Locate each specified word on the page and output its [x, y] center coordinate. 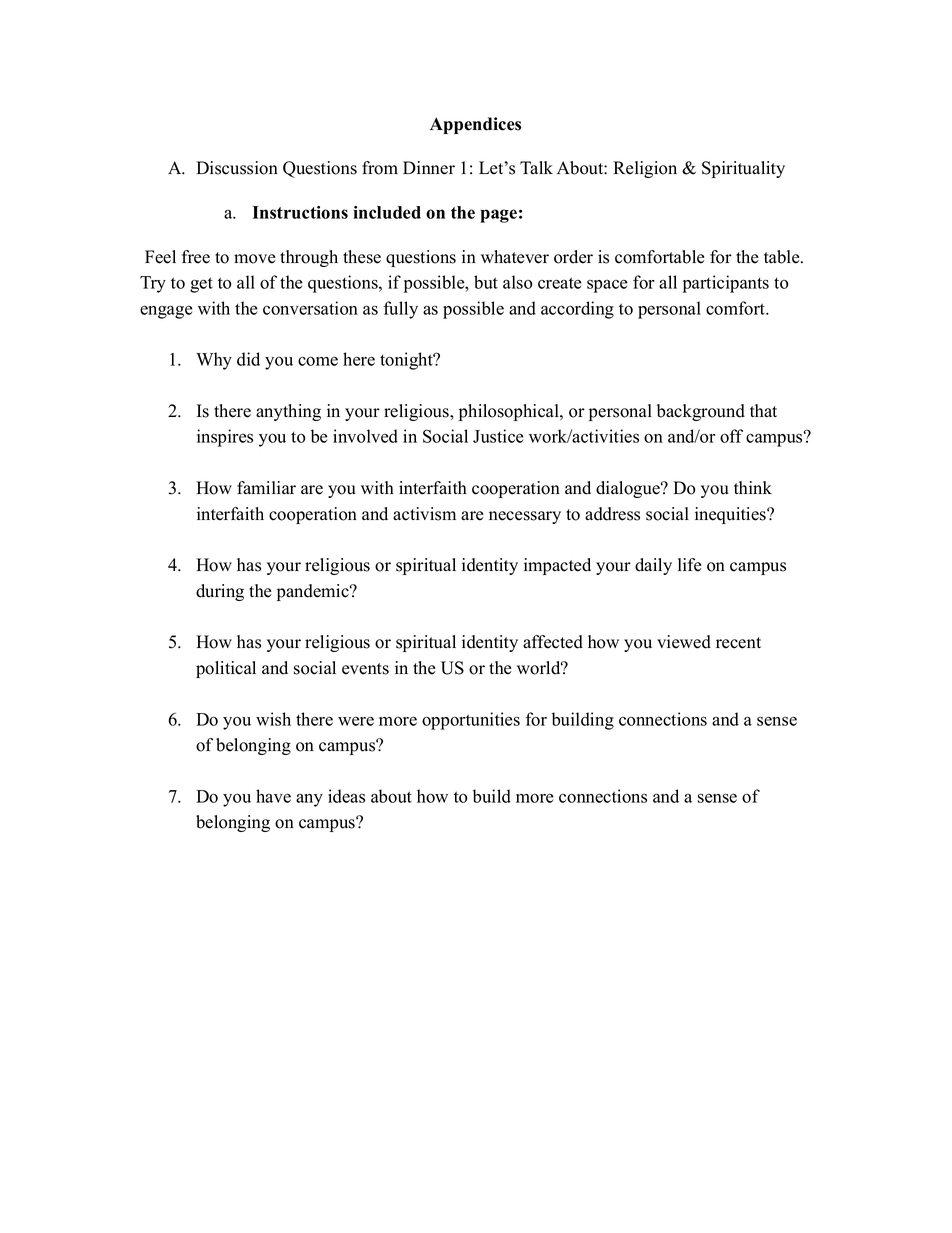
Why [214, 361]
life [690, 565]
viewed [684, 642]
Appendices [475, 125]
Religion [645, 169]
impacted [557, 566]
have [273, 796]
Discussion [237, 168]
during [220, 592]
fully [401, 310]
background [701, 412]
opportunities [471, 721]
